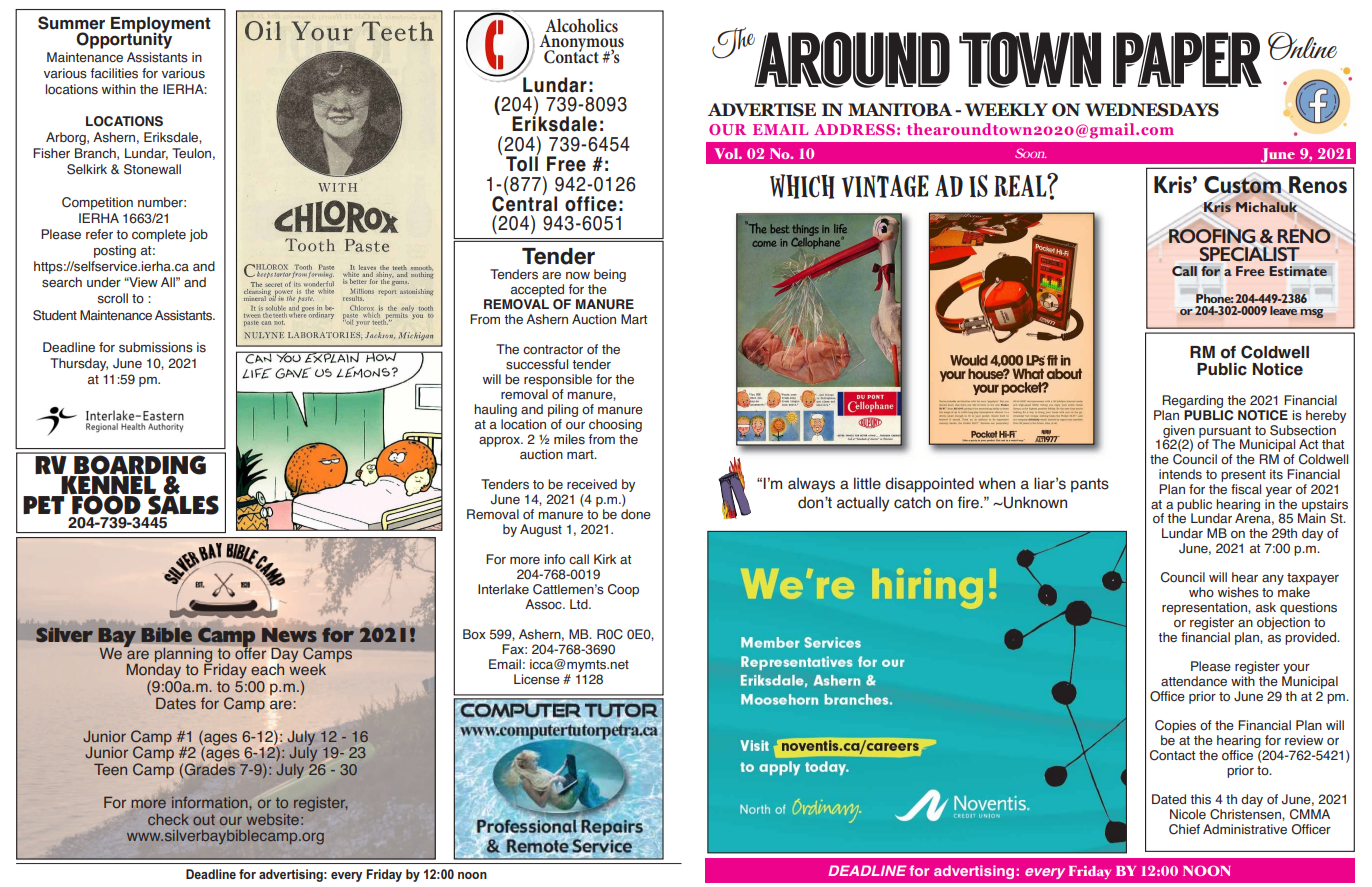  What do you see at coordinates (615, 427) in the page?
I see `choosing` at bounding box center [615, 427].
